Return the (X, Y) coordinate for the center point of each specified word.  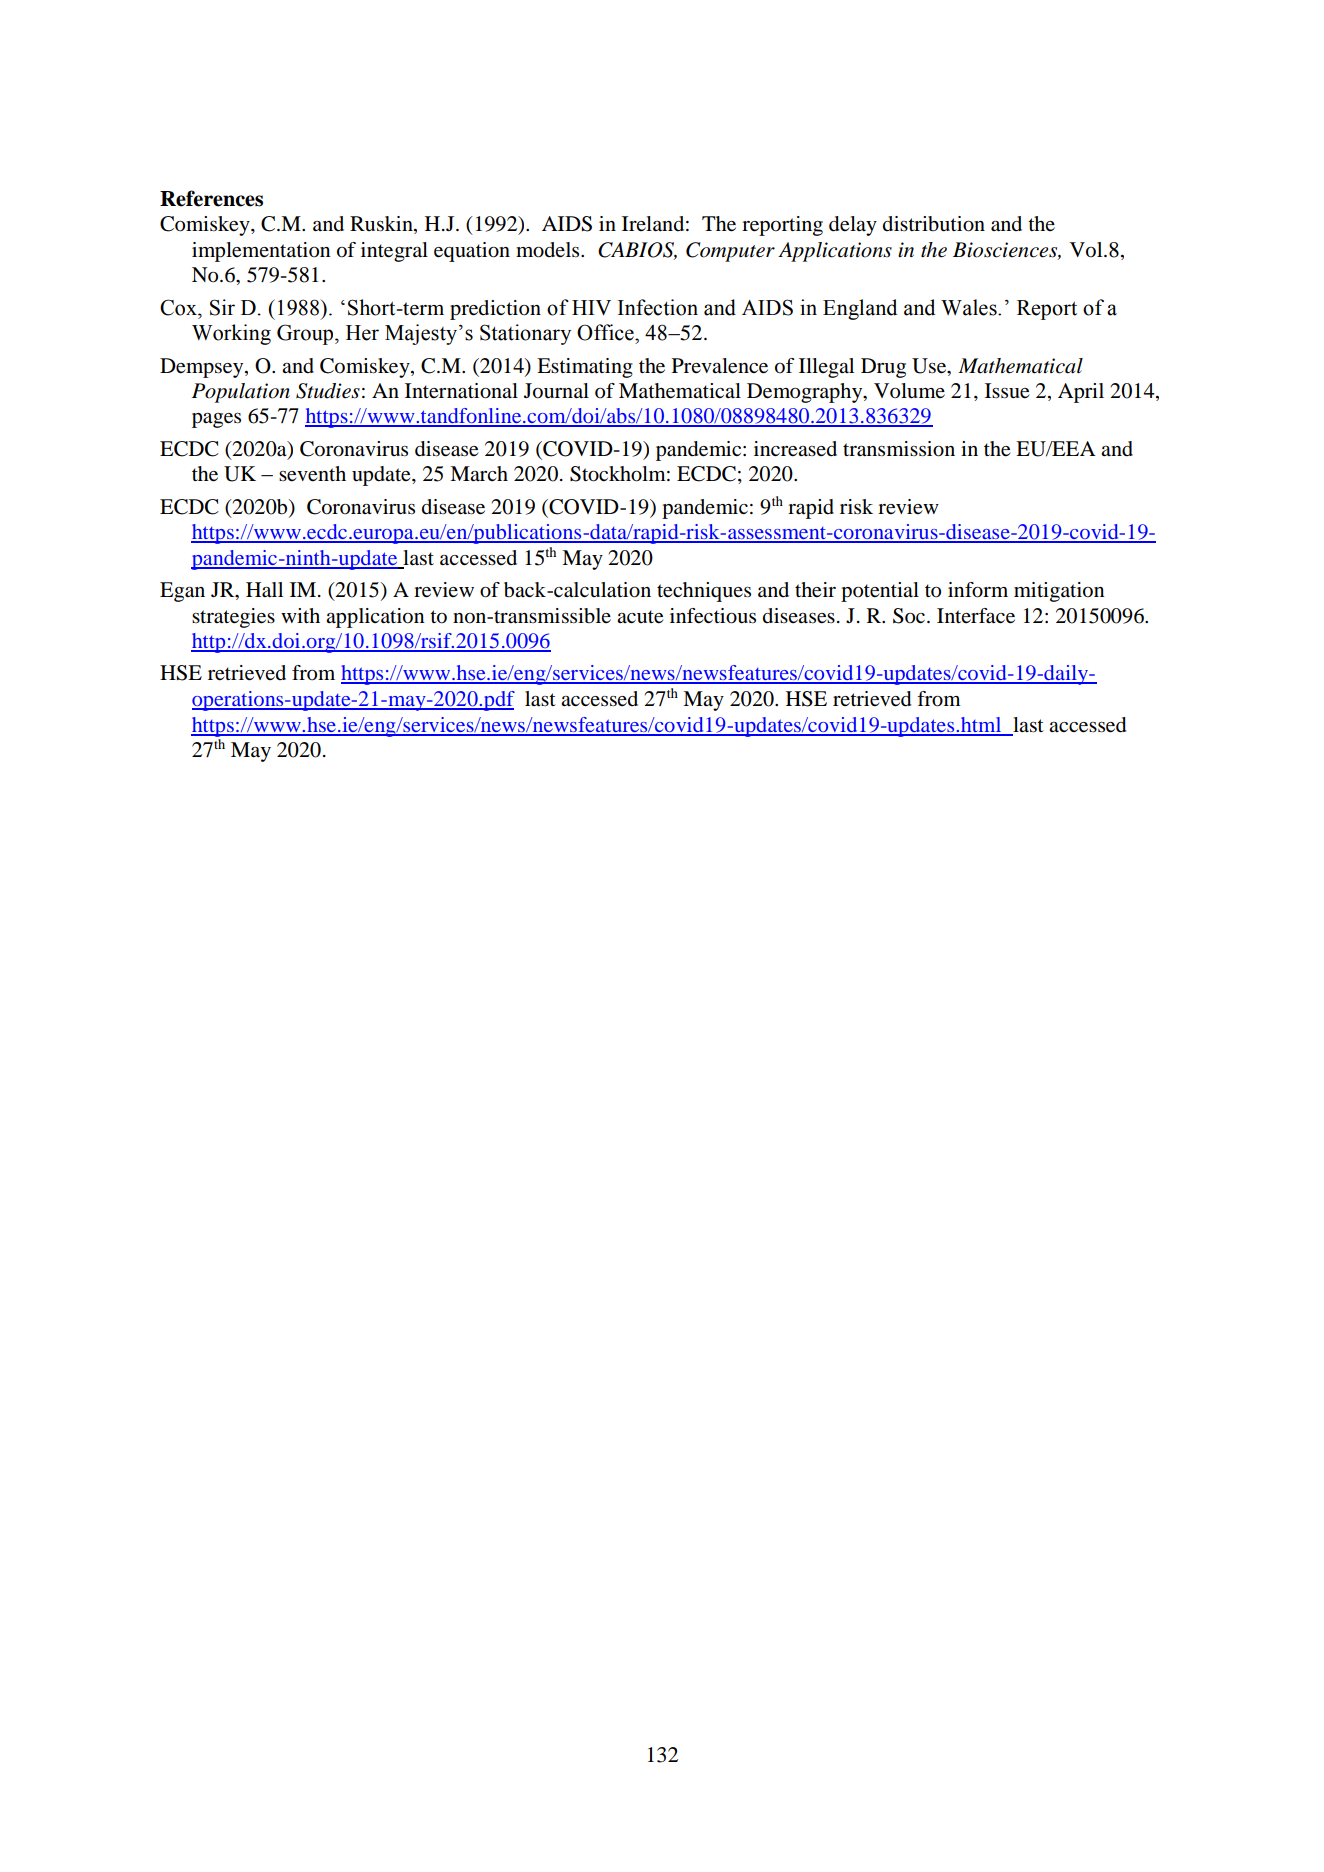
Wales (970, 307)
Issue (1007, 391)
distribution (934, 224)
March (479, 473)
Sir (222, 307)
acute (640, 617)
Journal (556, 391)
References (211, 198)
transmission (899, 449)
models (549, 250)
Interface (976, 616)
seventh (312, 474)
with (300, 615)
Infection (658, 307)
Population (241, 393)
